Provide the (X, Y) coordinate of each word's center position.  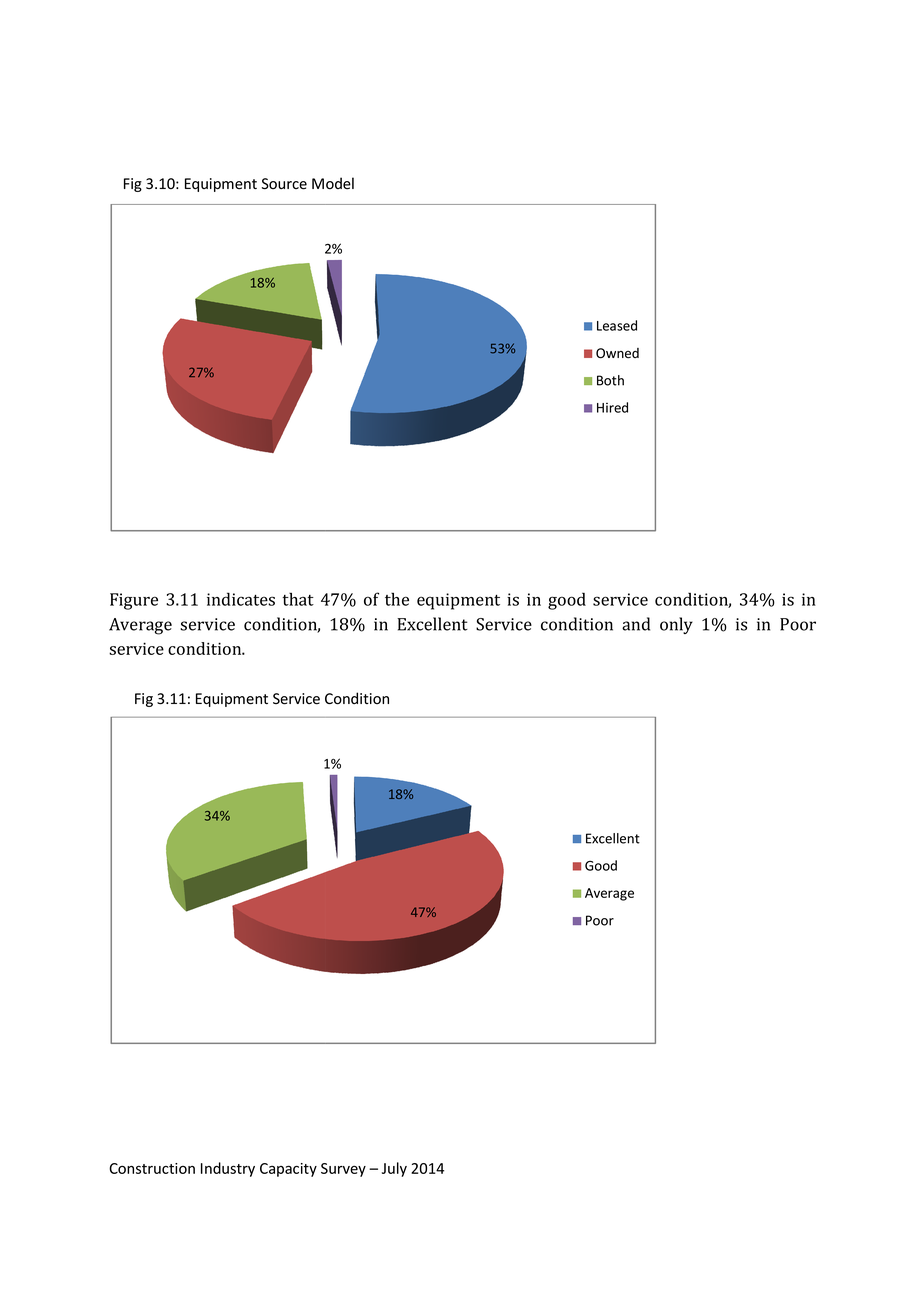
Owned (617, 353)
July (394, 1169)
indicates (241, 599)
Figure (134, 601)
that (298, 599)
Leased (617, 325)
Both (610, 380)
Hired (612, 407)
